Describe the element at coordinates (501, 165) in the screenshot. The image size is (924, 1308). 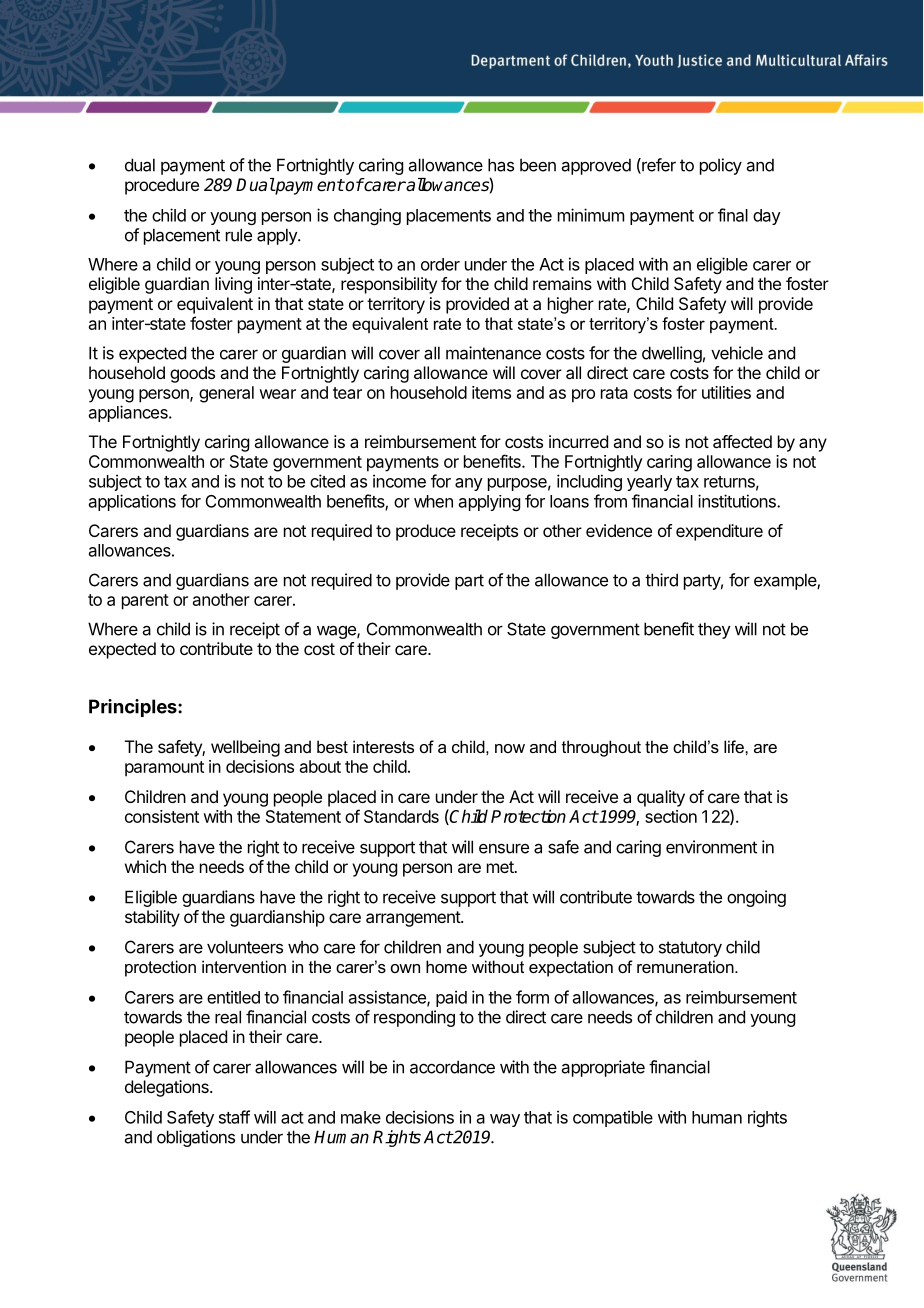
I see `has` at that location.
